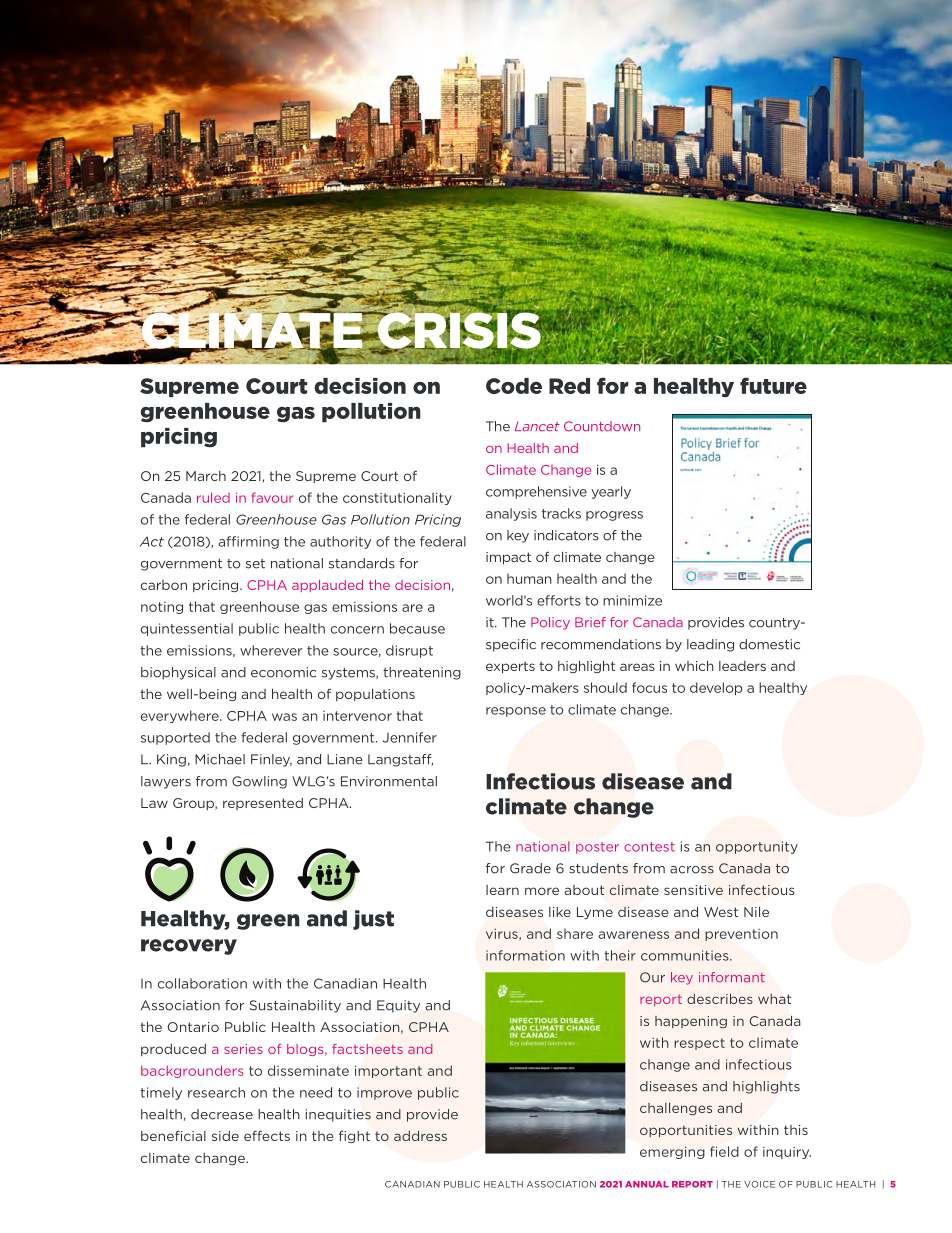  What do you see at coordinates (420, 1136) in the document?
I see `address` at bounding box center [420, 1136].
